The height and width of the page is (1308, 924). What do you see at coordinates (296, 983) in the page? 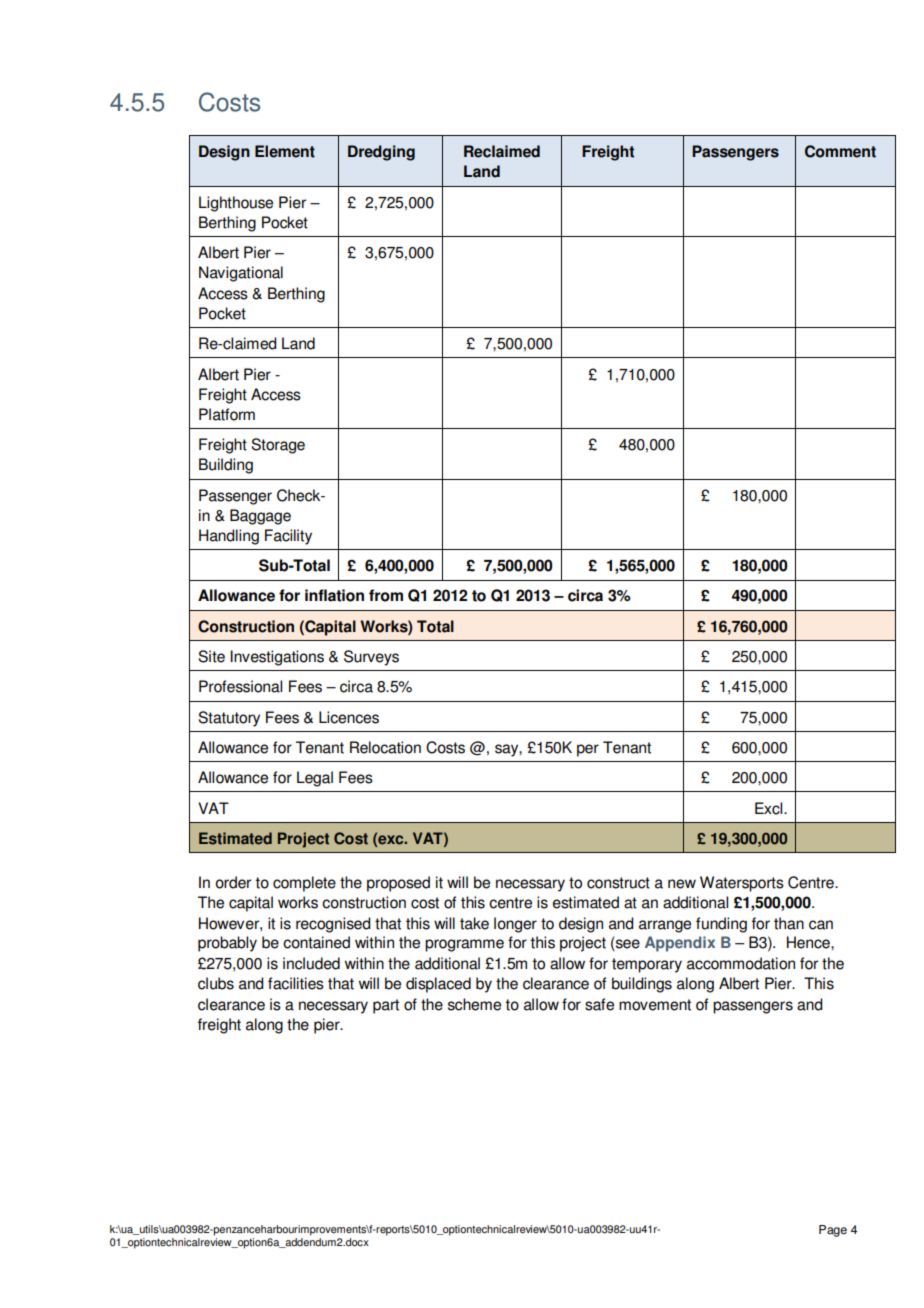
I see `facilities` at bounding box center [296, 983].
